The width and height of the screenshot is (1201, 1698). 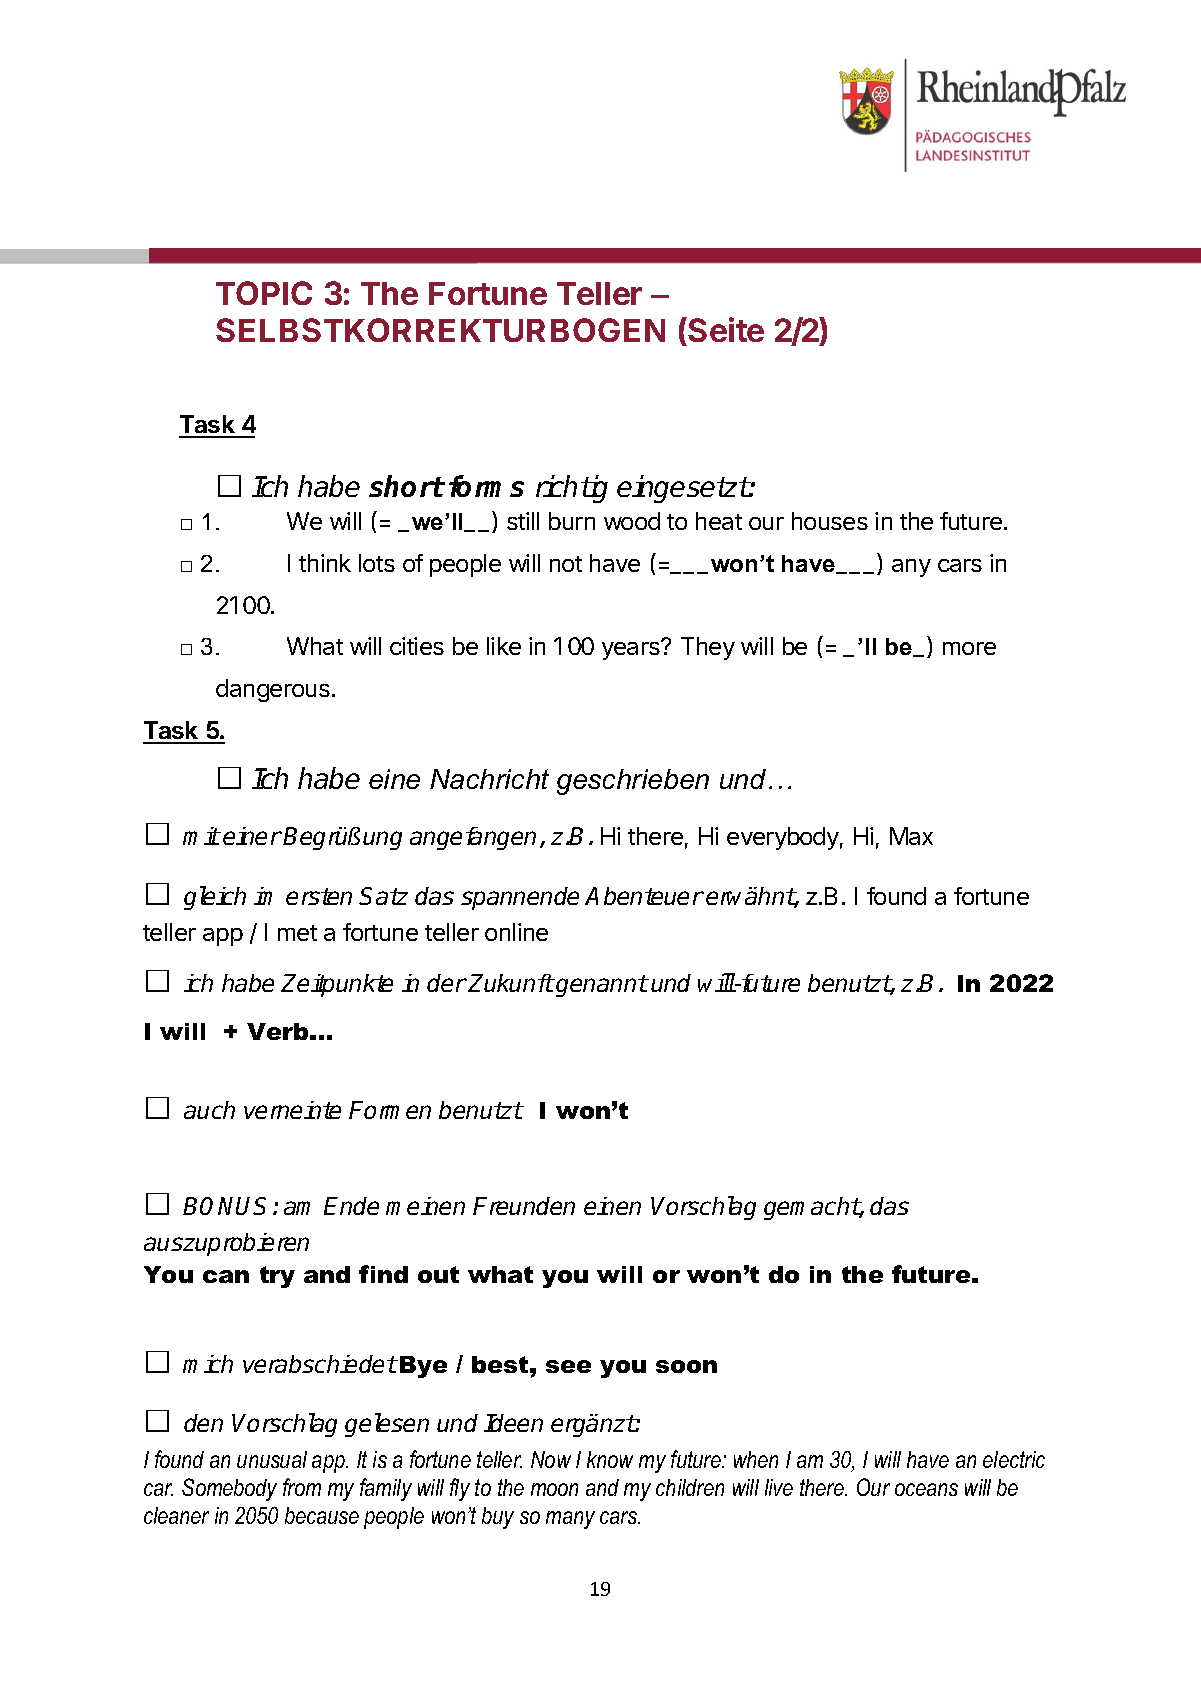 What do you see at coordinates (264, 293) in the screenshot?
I see `TOPIC` at bounding box center [264, 293].
